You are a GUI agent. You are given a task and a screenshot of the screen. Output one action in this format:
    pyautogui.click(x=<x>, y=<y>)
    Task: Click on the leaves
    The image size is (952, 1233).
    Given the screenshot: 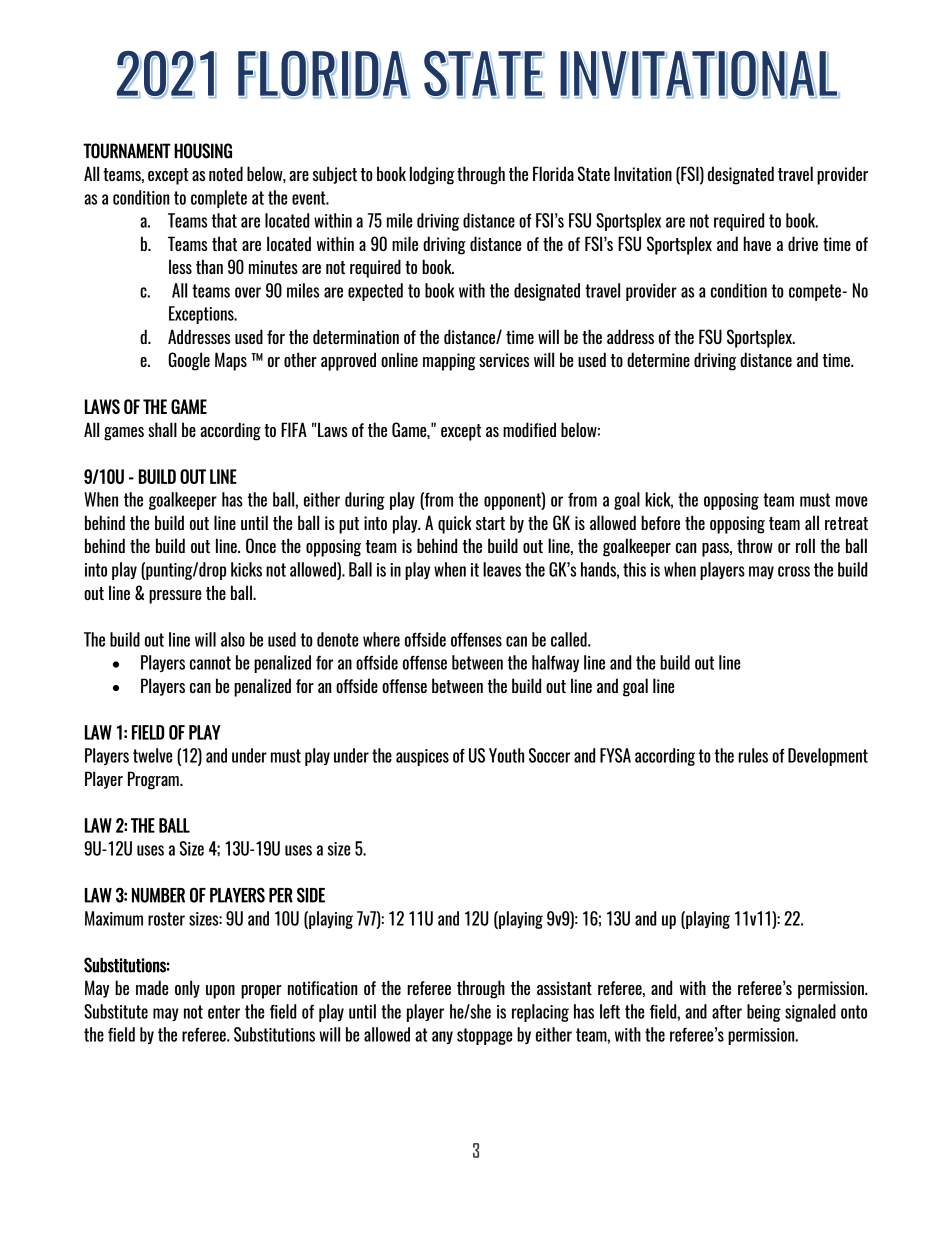 What is the action you would take?
    pyautogui.click(x=502, y=569)
